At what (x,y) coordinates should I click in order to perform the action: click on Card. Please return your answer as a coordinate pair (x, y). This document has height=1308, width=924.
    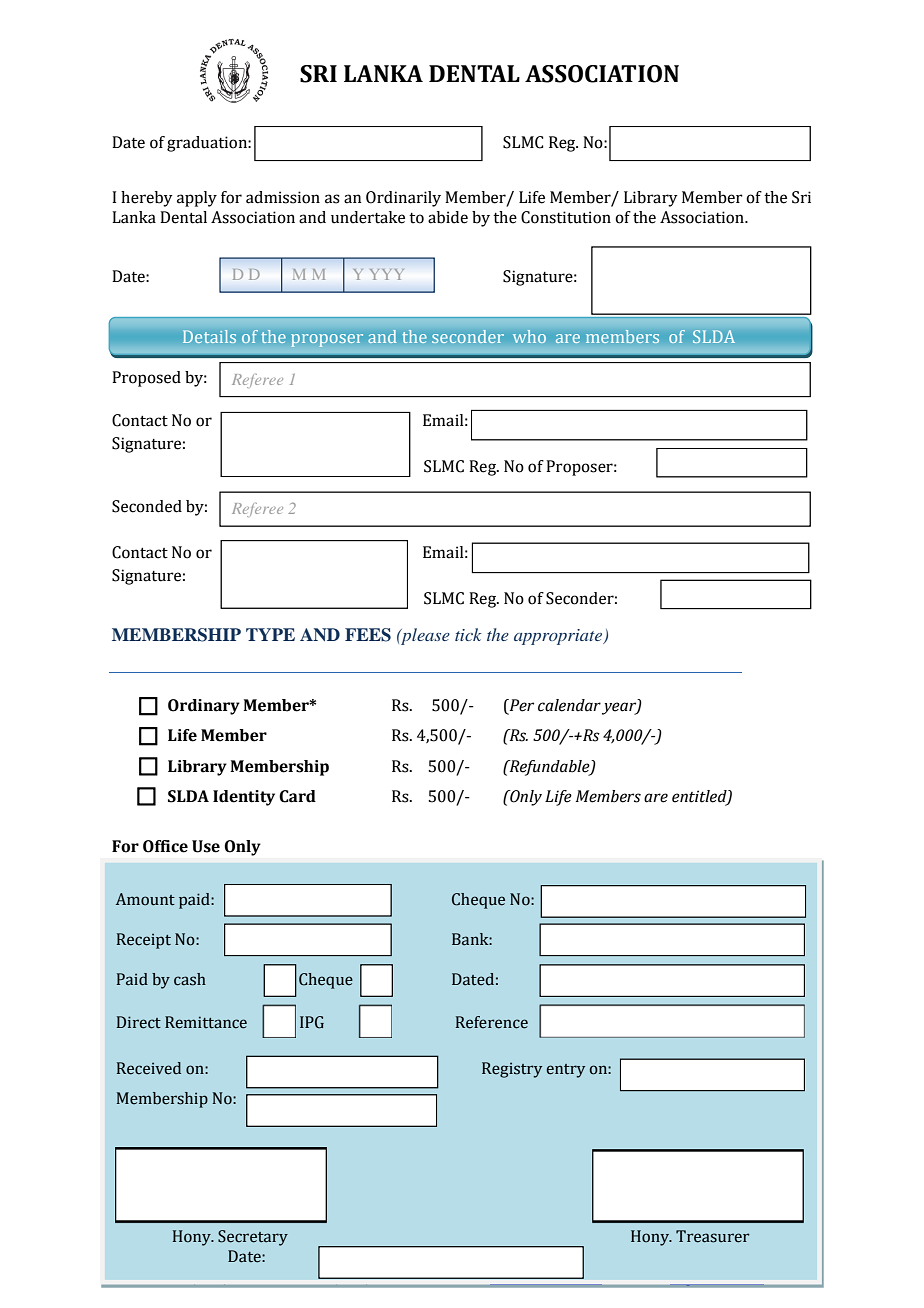
    Looking at the image, I should click on (297, 796).
